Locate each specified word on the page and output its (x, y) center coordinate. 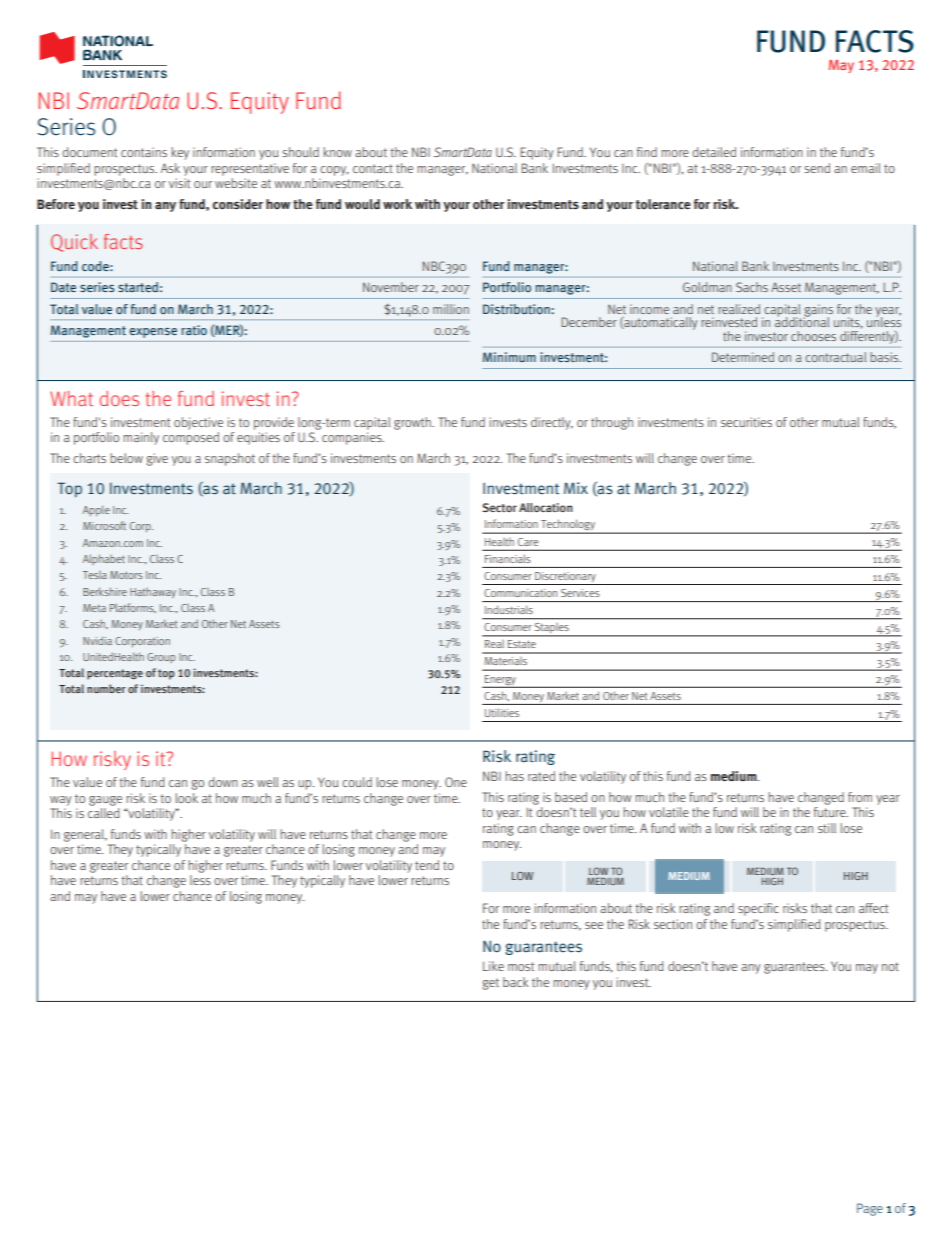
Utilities (502, 712)
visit (179, 183)
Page (870, 1209)
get (490, 984)
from (860, 797)
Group (161, 658)
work (397, 204)
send (817, 168)
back (516, 982)
